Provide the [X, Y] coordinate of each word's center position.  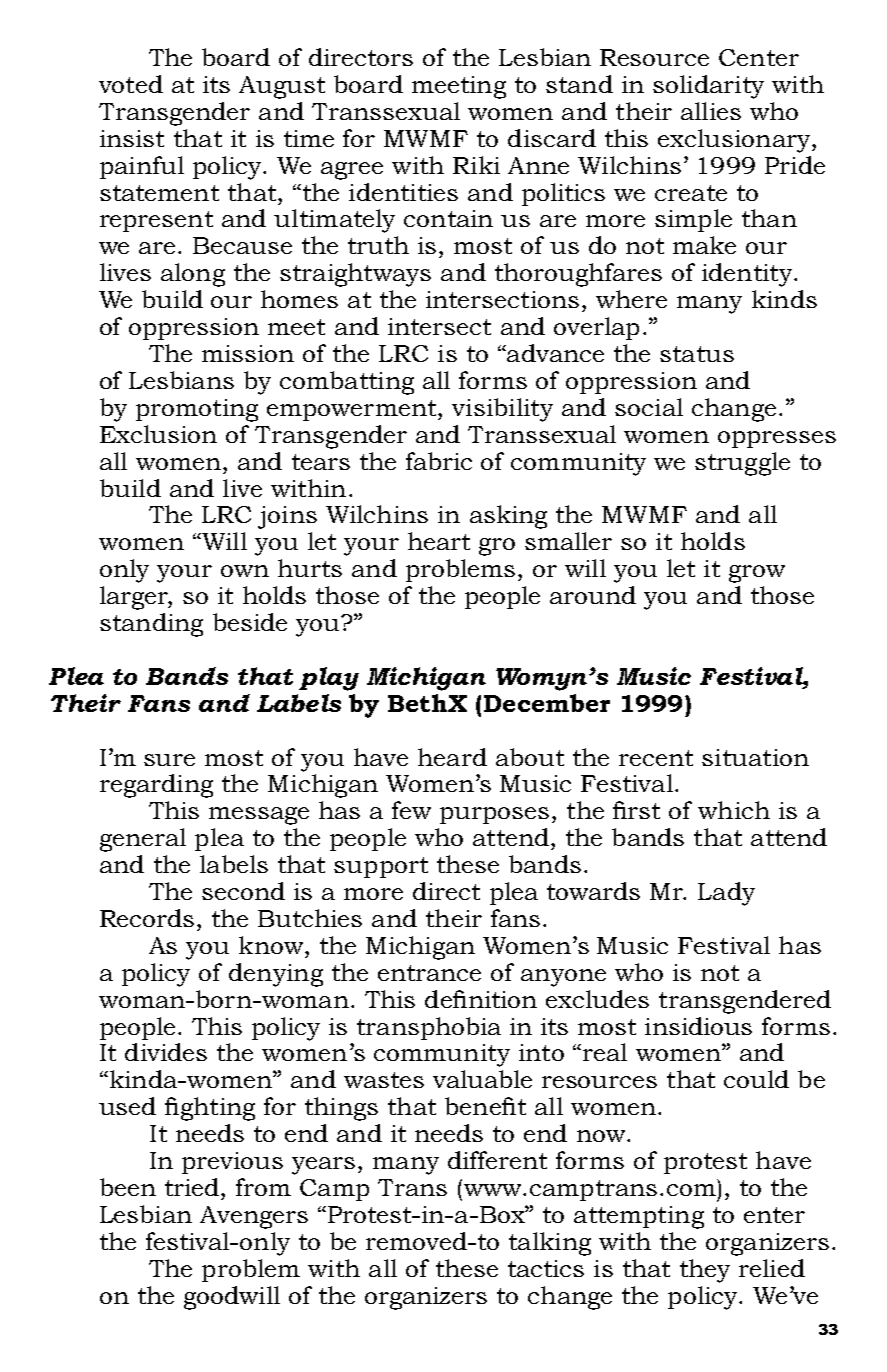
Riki [476, 165]
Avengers [254, 1217]
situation [755, 757]
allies [711, 111]
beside [250, 622]
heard [452, 757]
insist [132, 138]
